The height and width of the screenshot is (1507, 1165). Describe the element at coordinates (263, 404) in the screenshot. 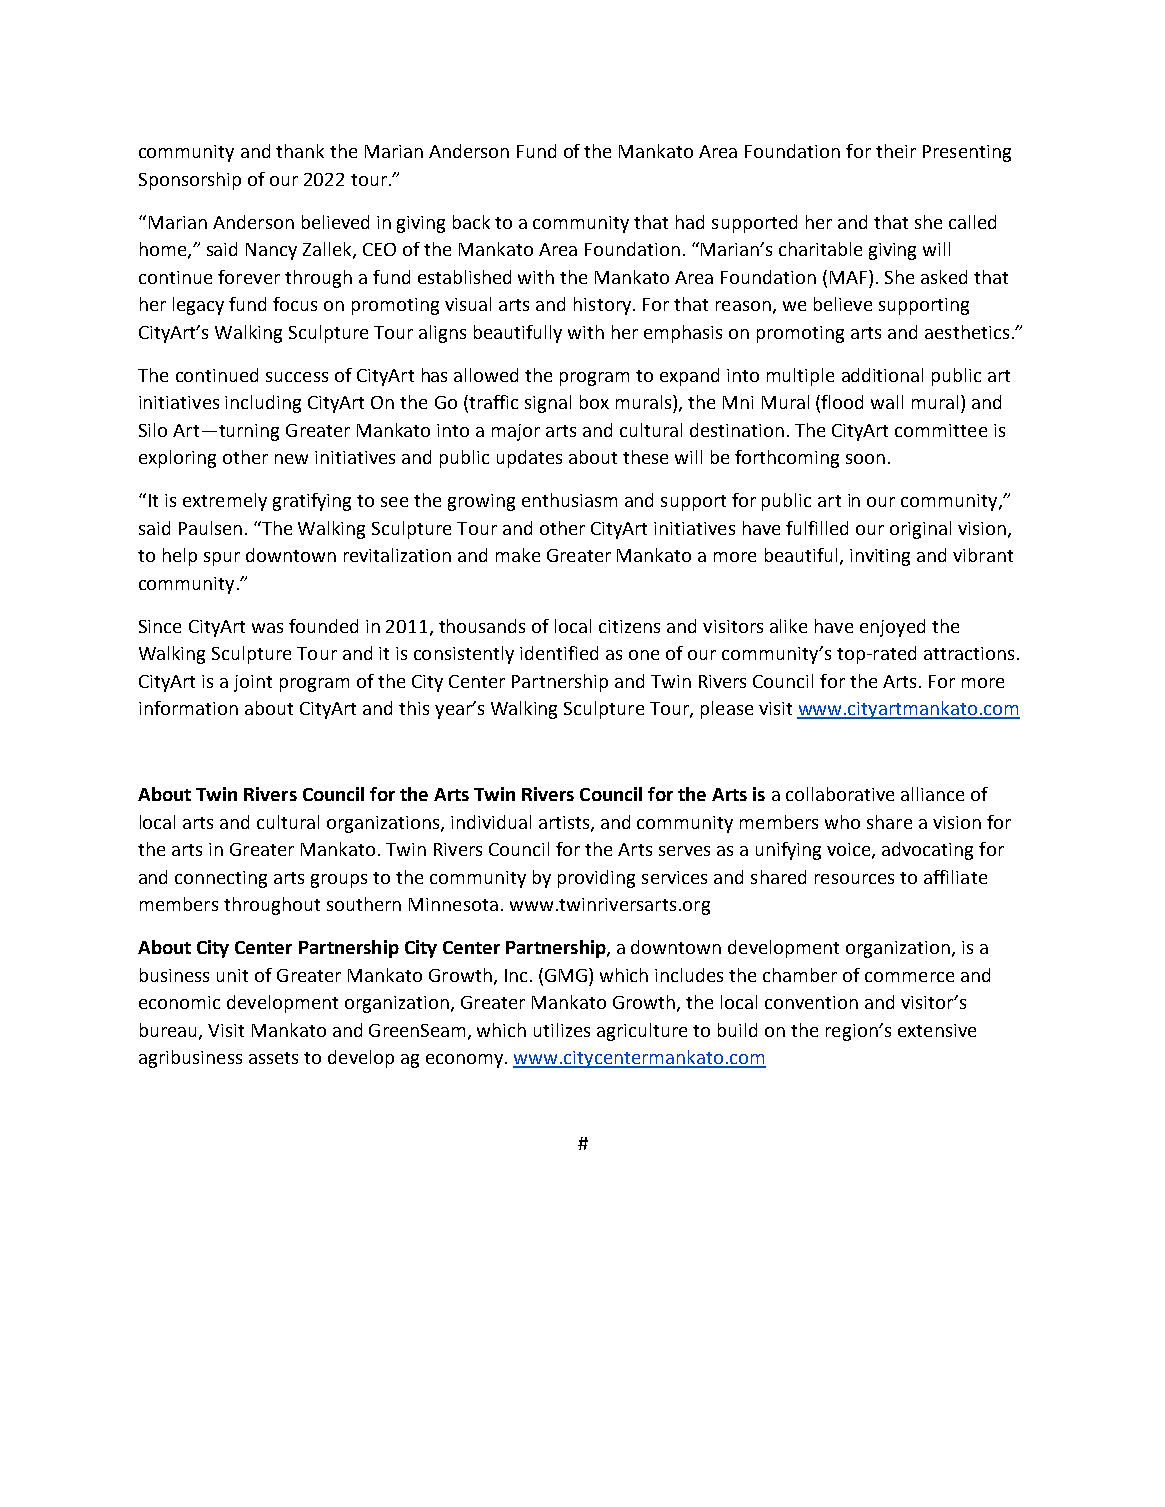

I see `including` at that location.
